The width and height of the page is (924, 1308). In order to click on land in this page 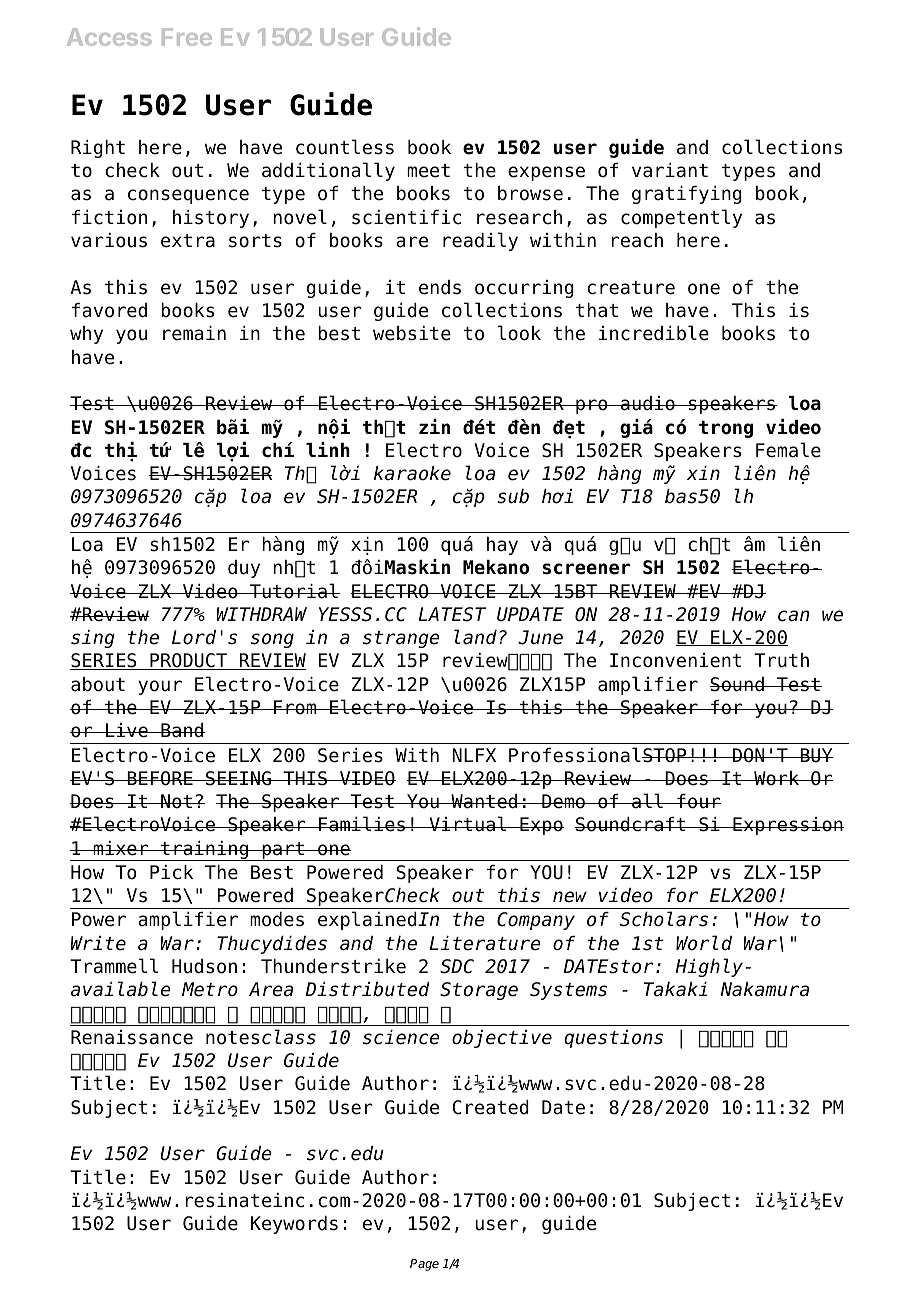, I will do `click(475, 637)`.
